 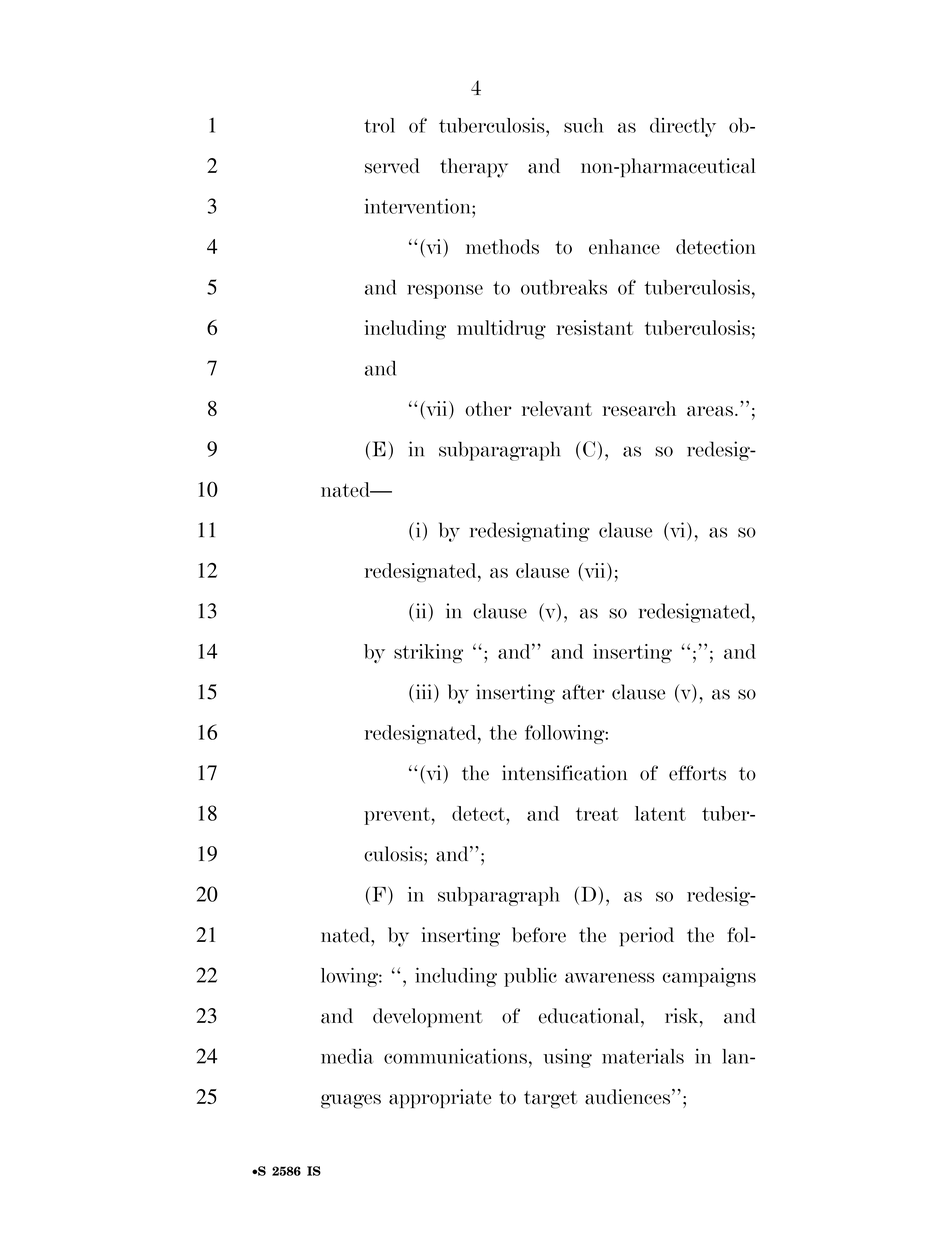 I want to click on target, so click(x=550, y=1100).
